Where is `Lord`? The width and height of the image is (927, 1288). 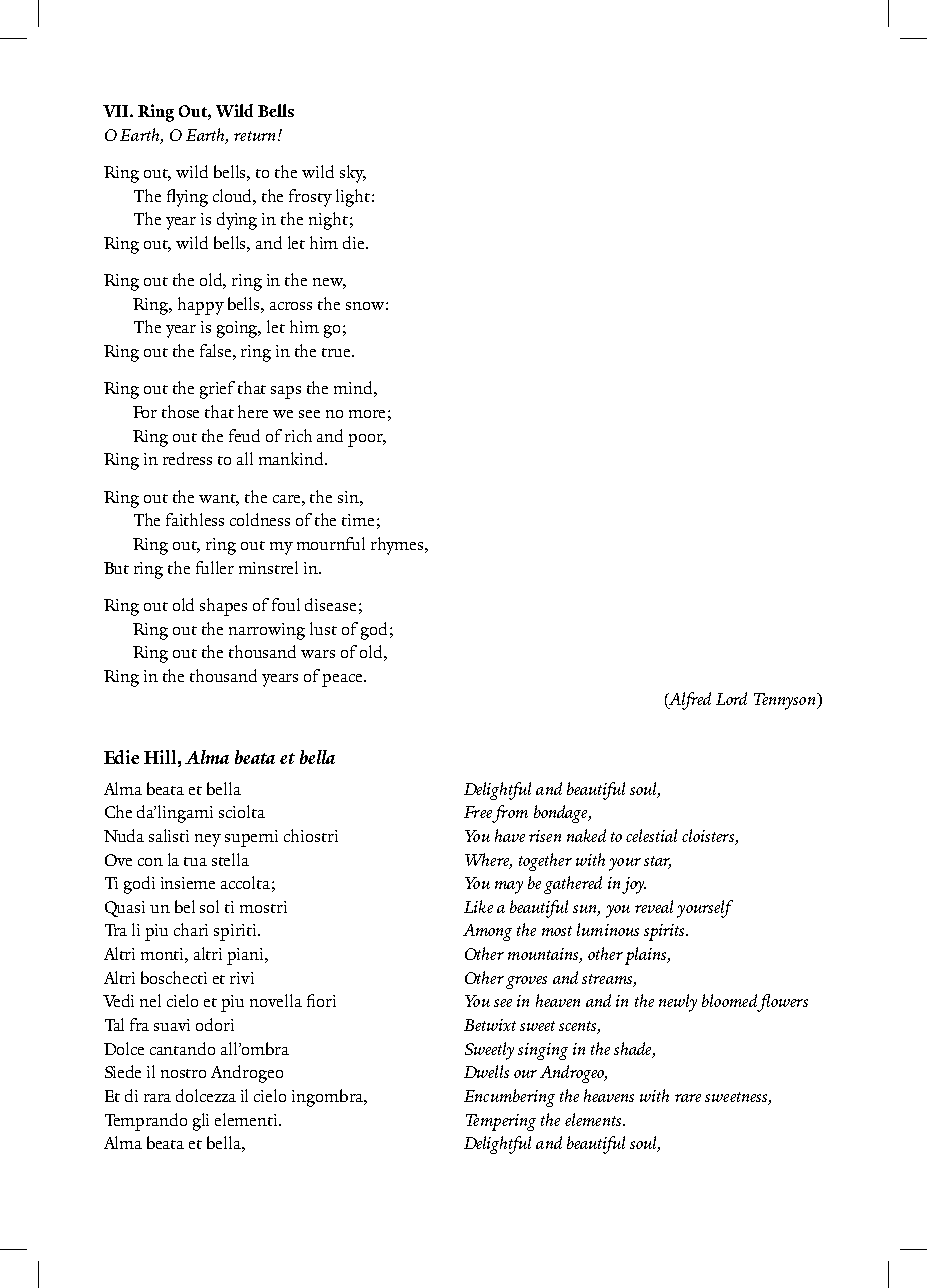 Lord is located at coordinates (731, 698).
